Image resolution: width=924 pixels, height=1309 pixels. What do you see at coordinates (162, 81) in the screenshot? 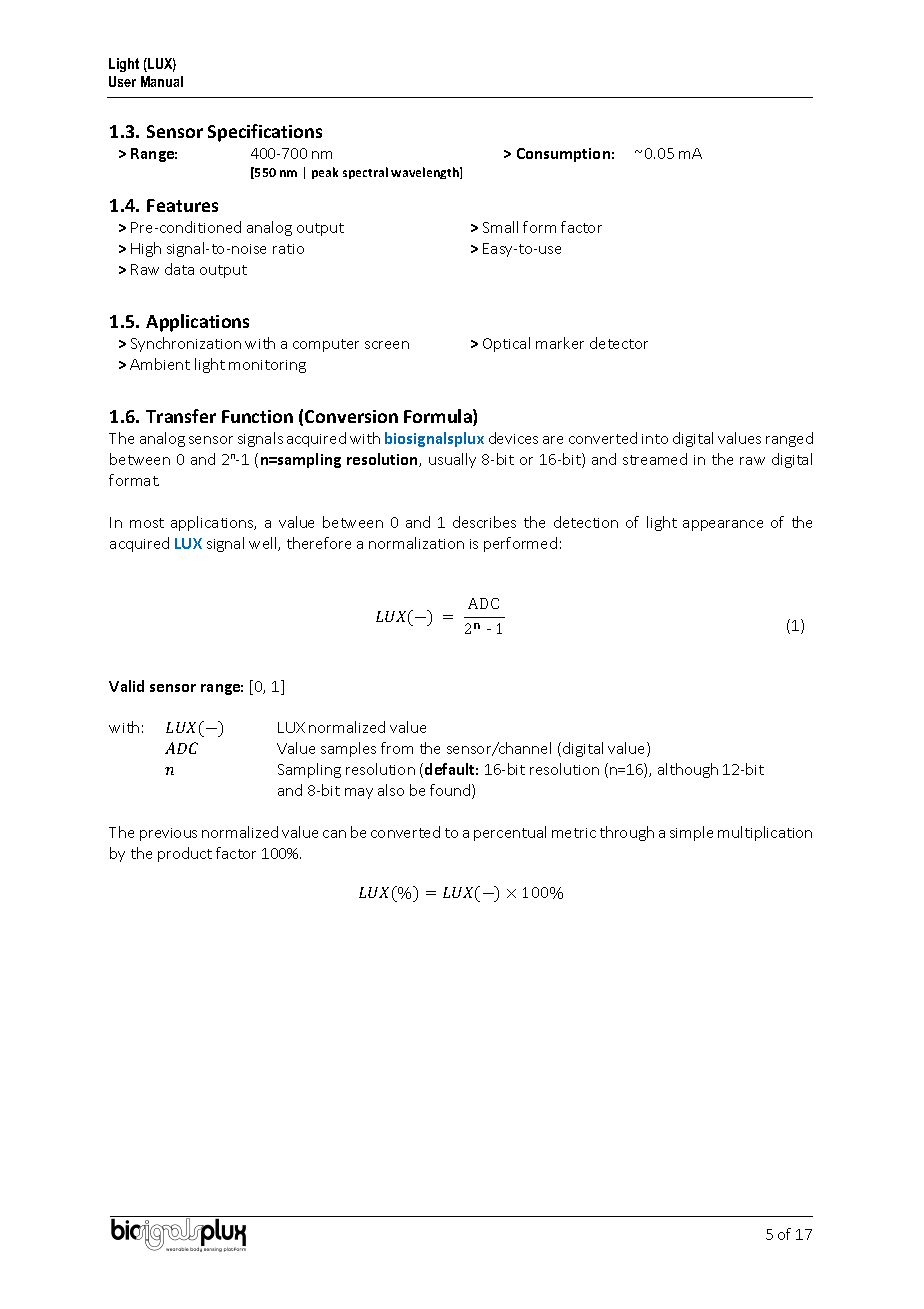
I see `Manual` at bounding box center [162, 81].
